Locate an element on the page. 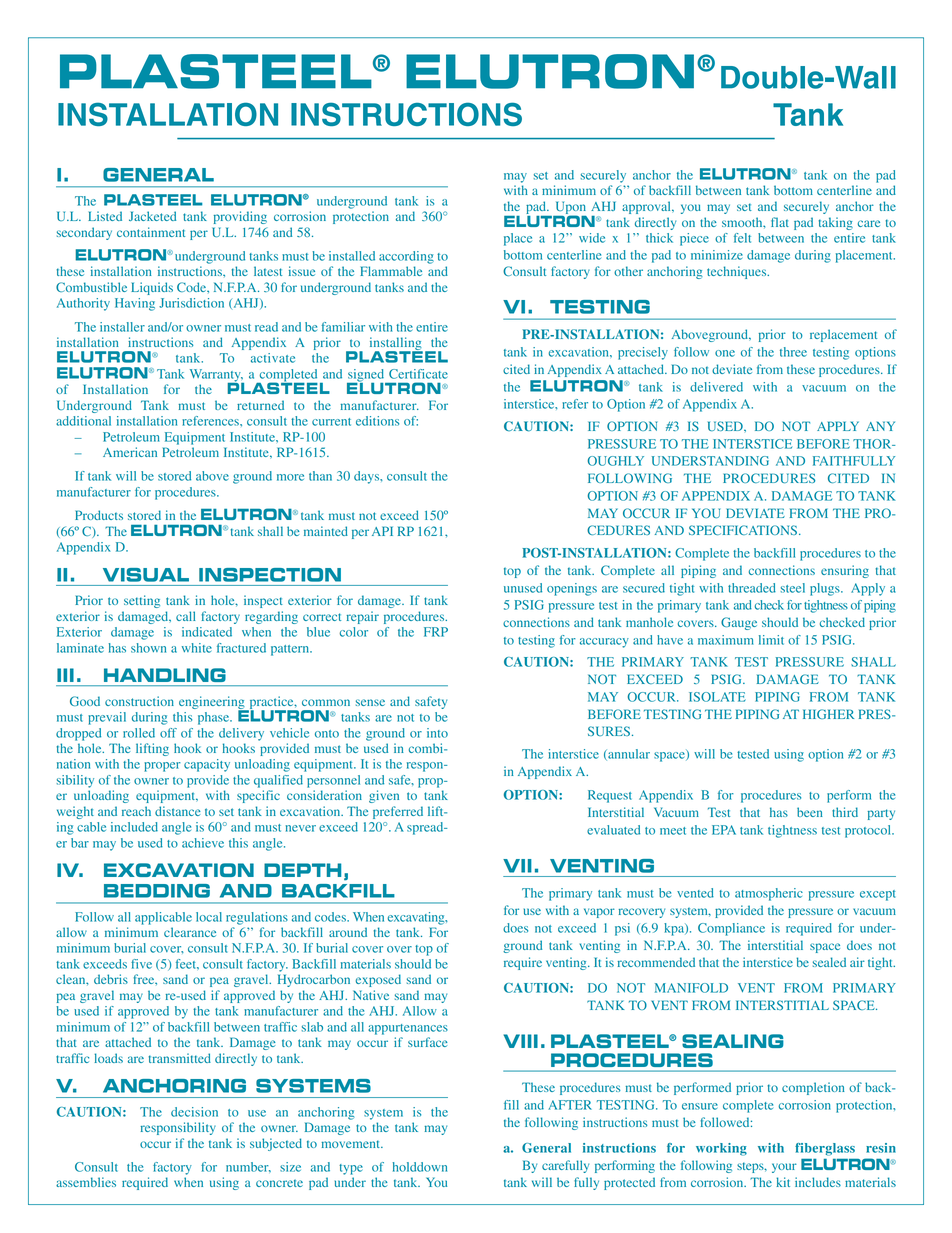  into is located at coordinates (437, 733).
